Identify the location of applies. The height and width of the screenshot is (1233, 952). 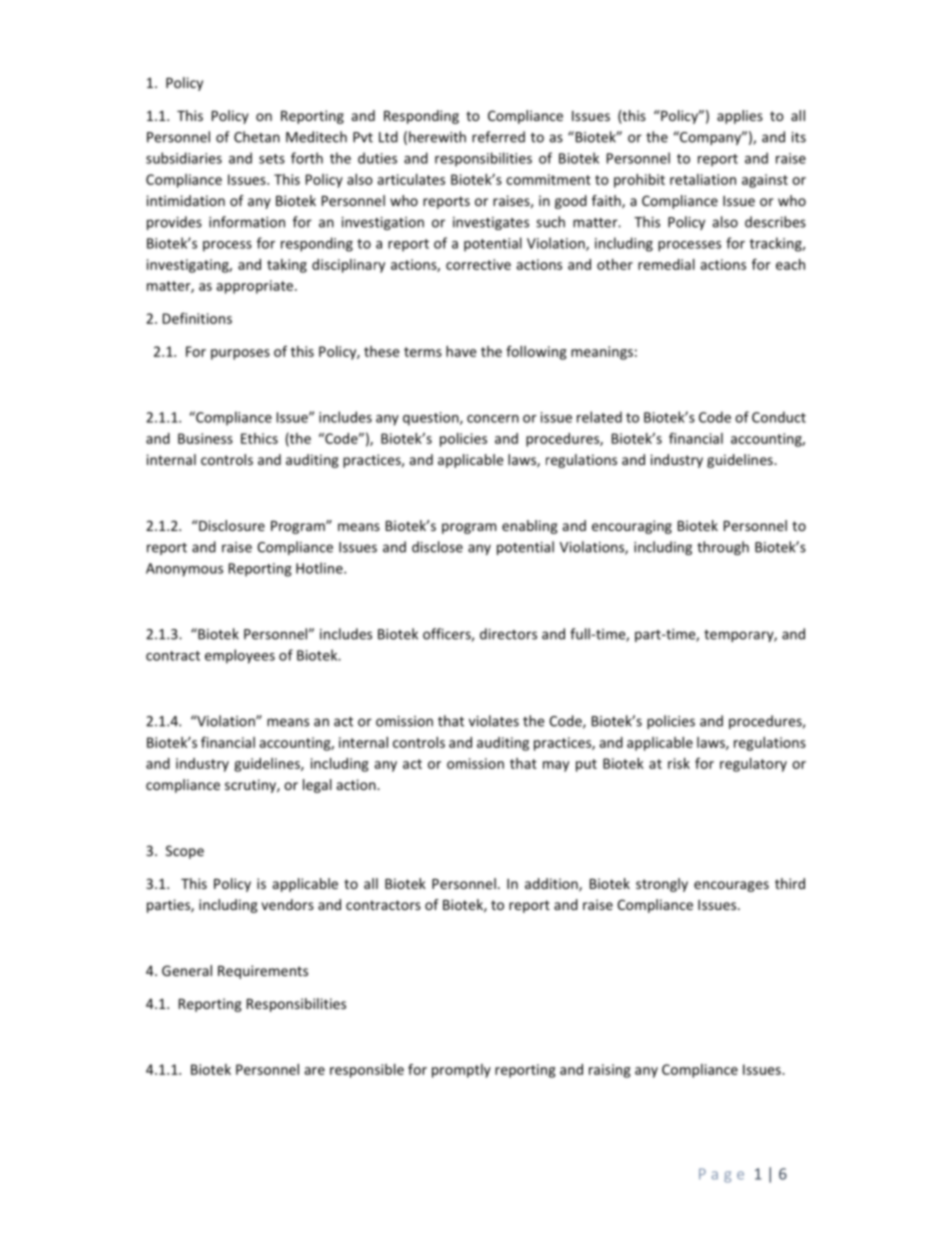
(740, 117).
